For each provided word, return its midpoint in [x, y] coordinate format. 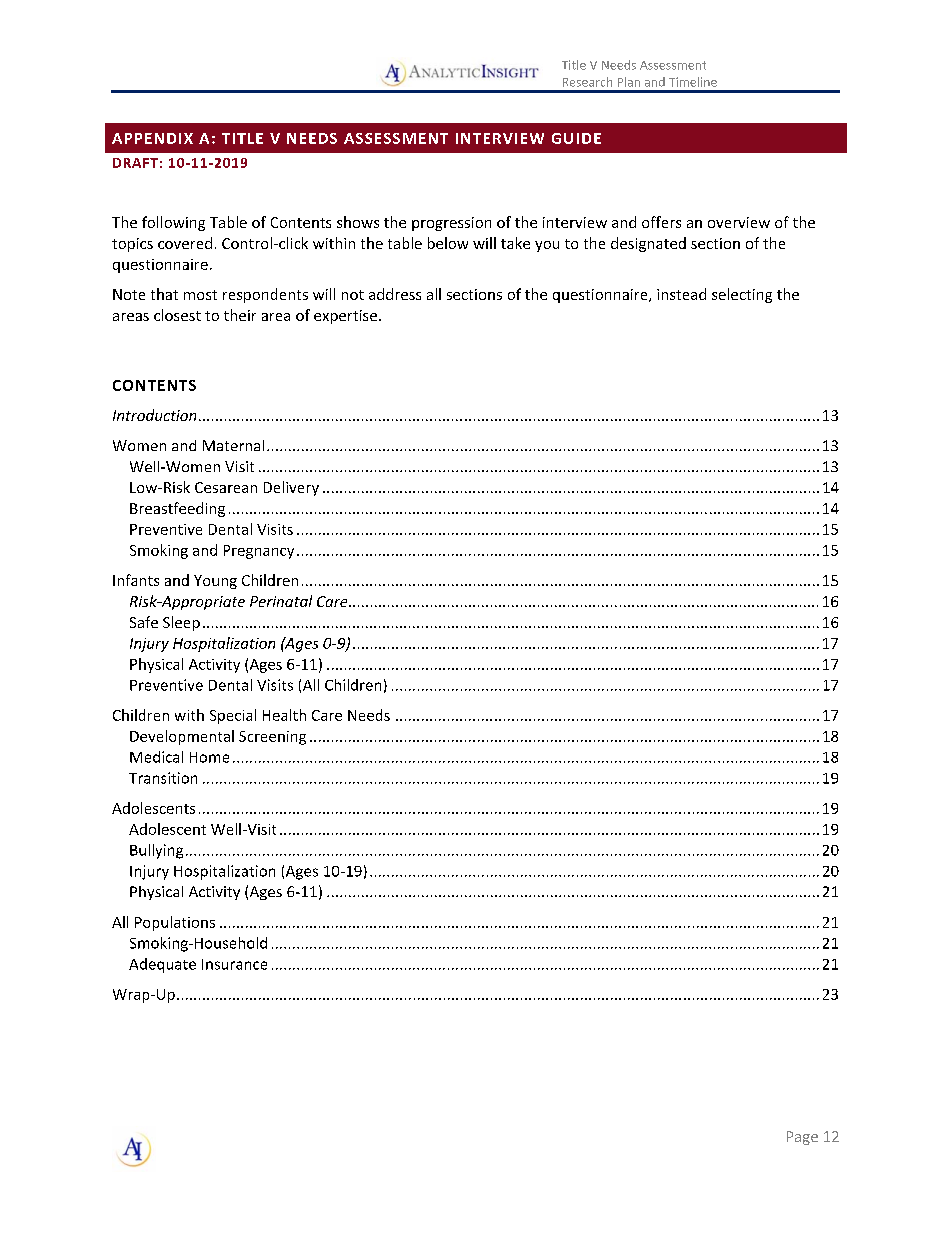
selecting [742, 295]
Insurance [234, 964]
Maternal [233, 445]
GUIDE [576, 138]
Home [209, 757]
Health [284, 715]
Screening [272, 738]
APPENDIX [152, 138]
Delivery [291, 488]
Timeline [693, 82]
